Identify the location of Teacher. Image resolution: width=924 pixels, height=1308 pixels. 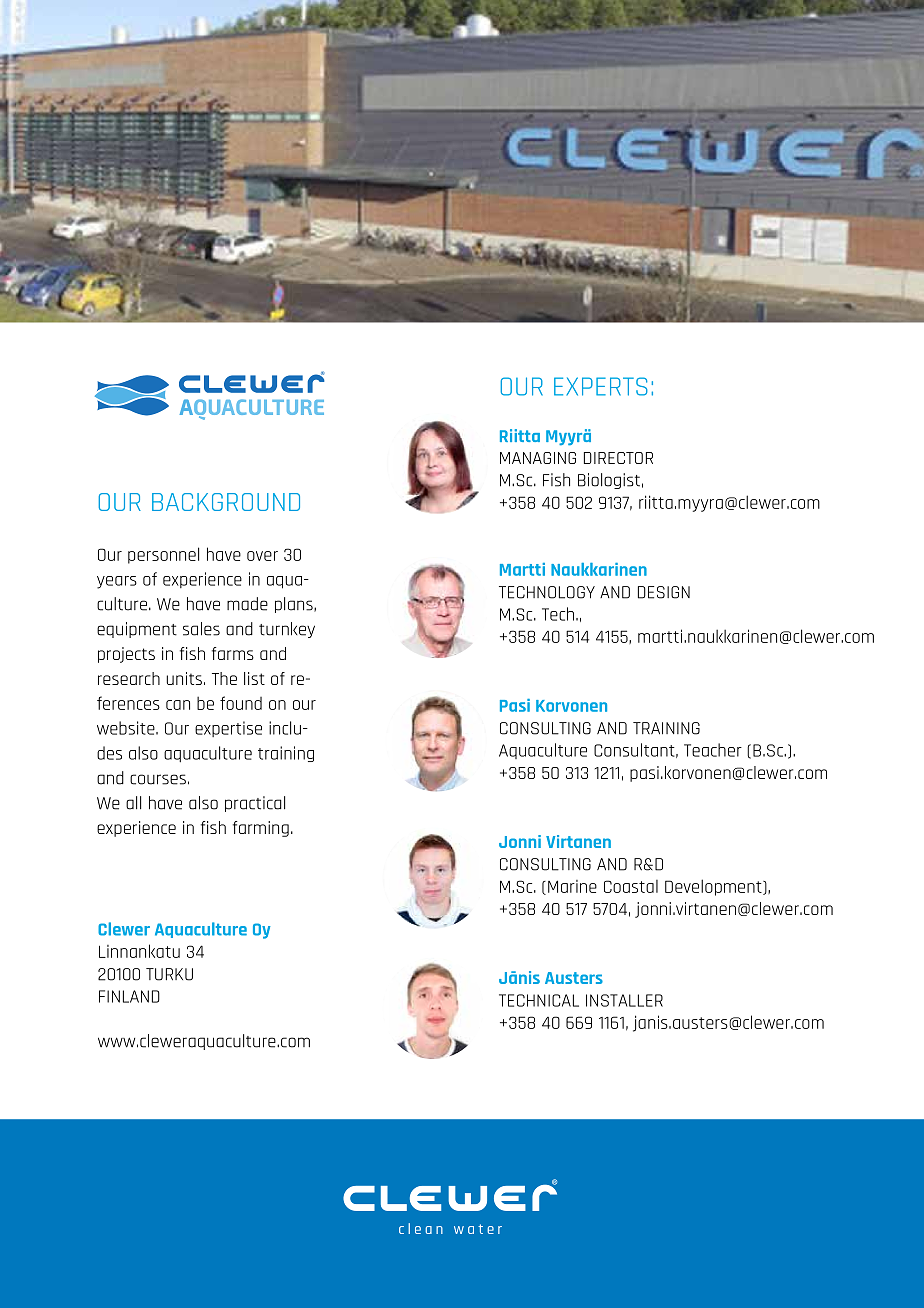
(713, 750).
